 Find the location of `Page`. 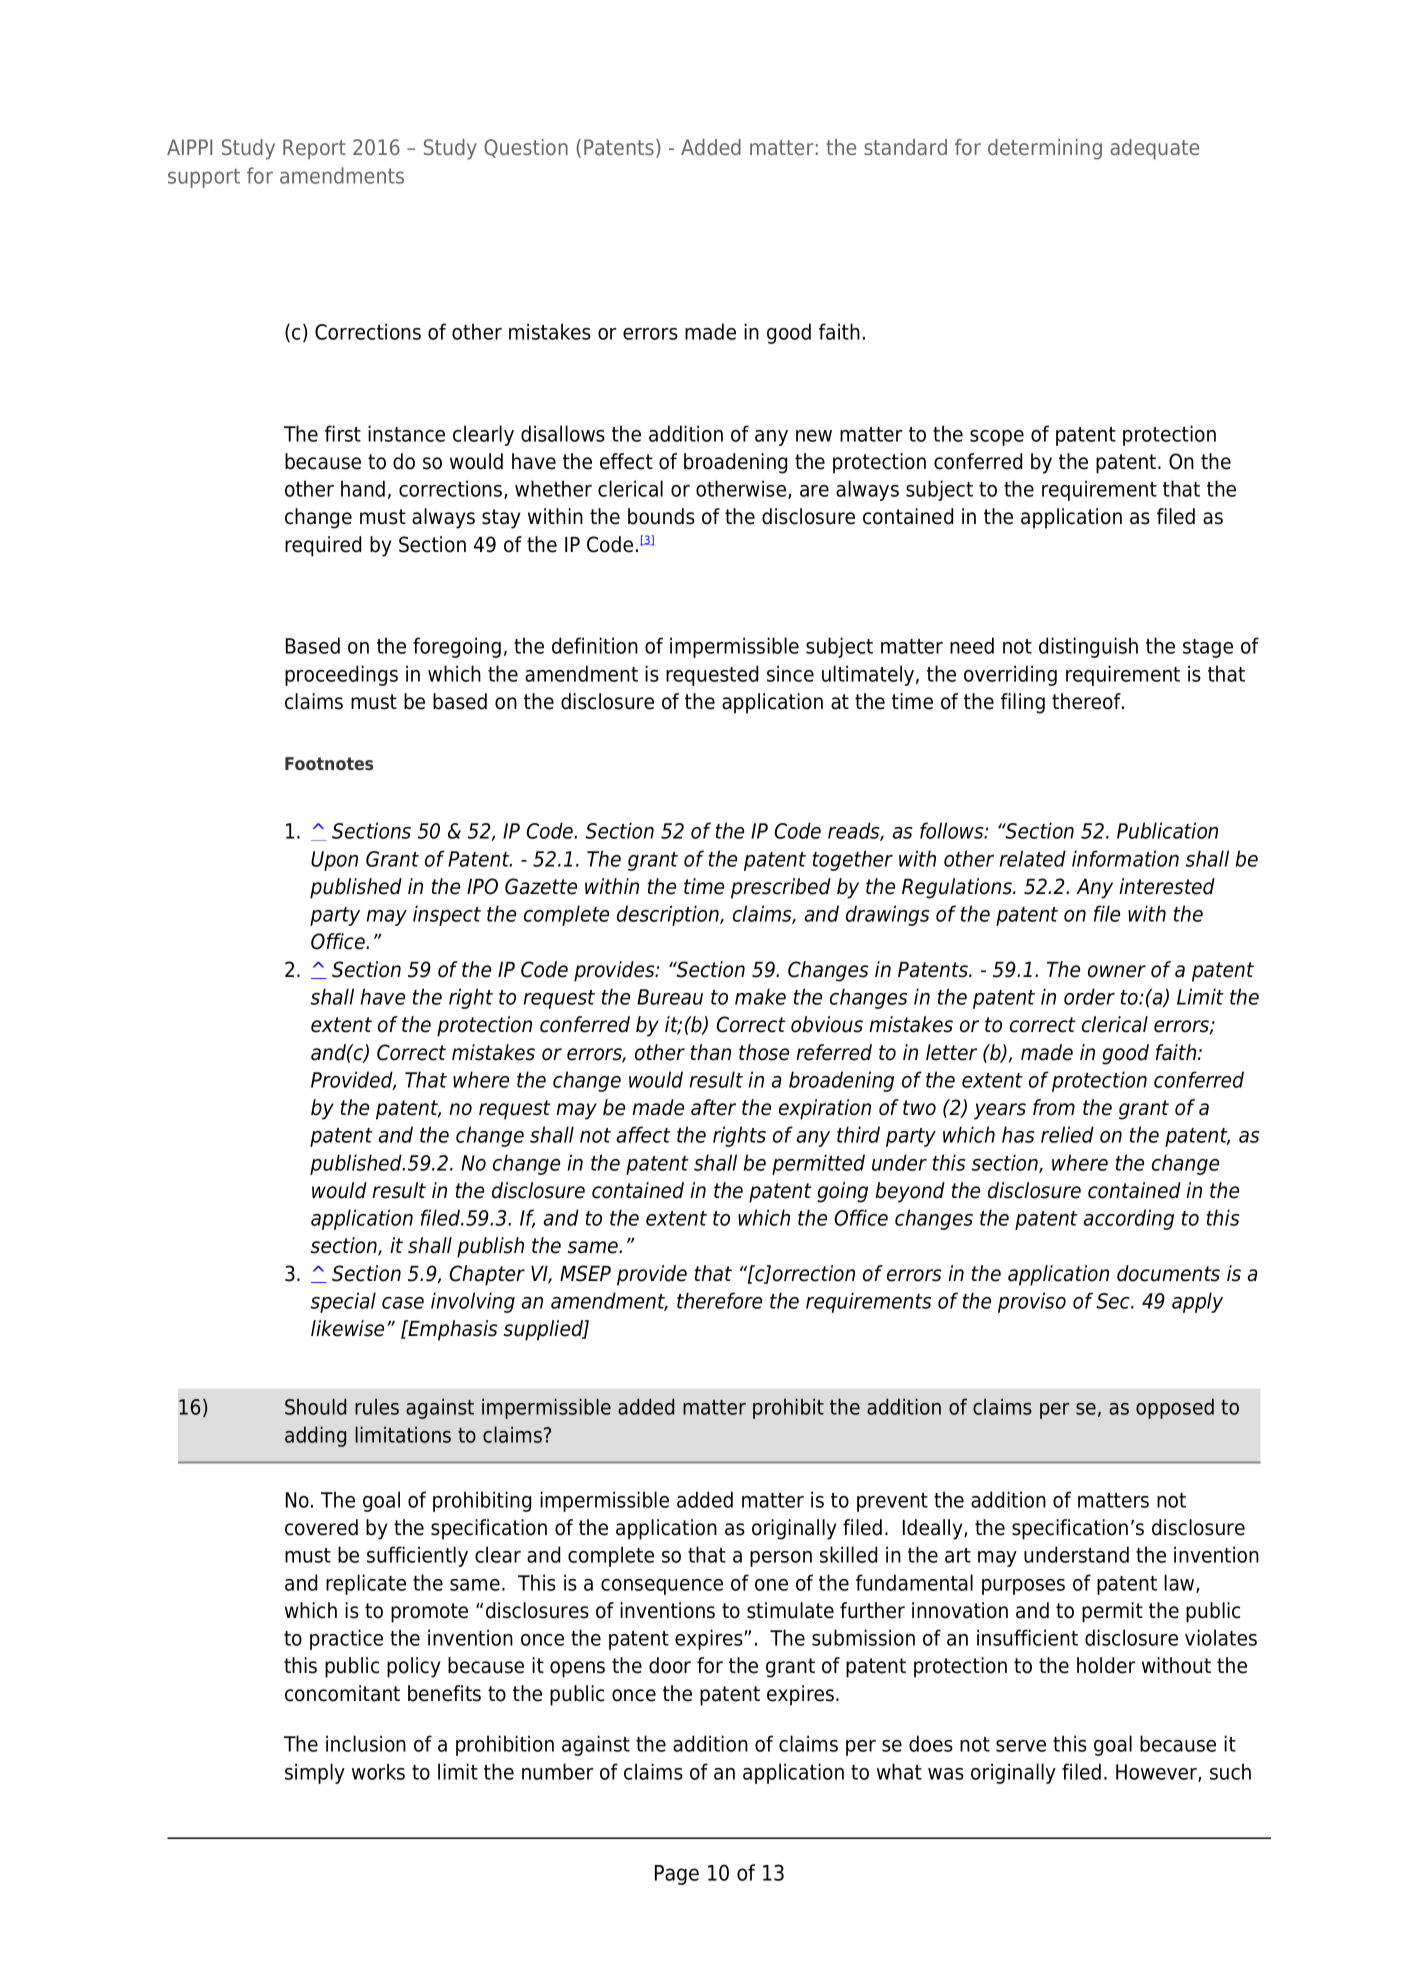

Page is located at coordinates (677, 1875).
